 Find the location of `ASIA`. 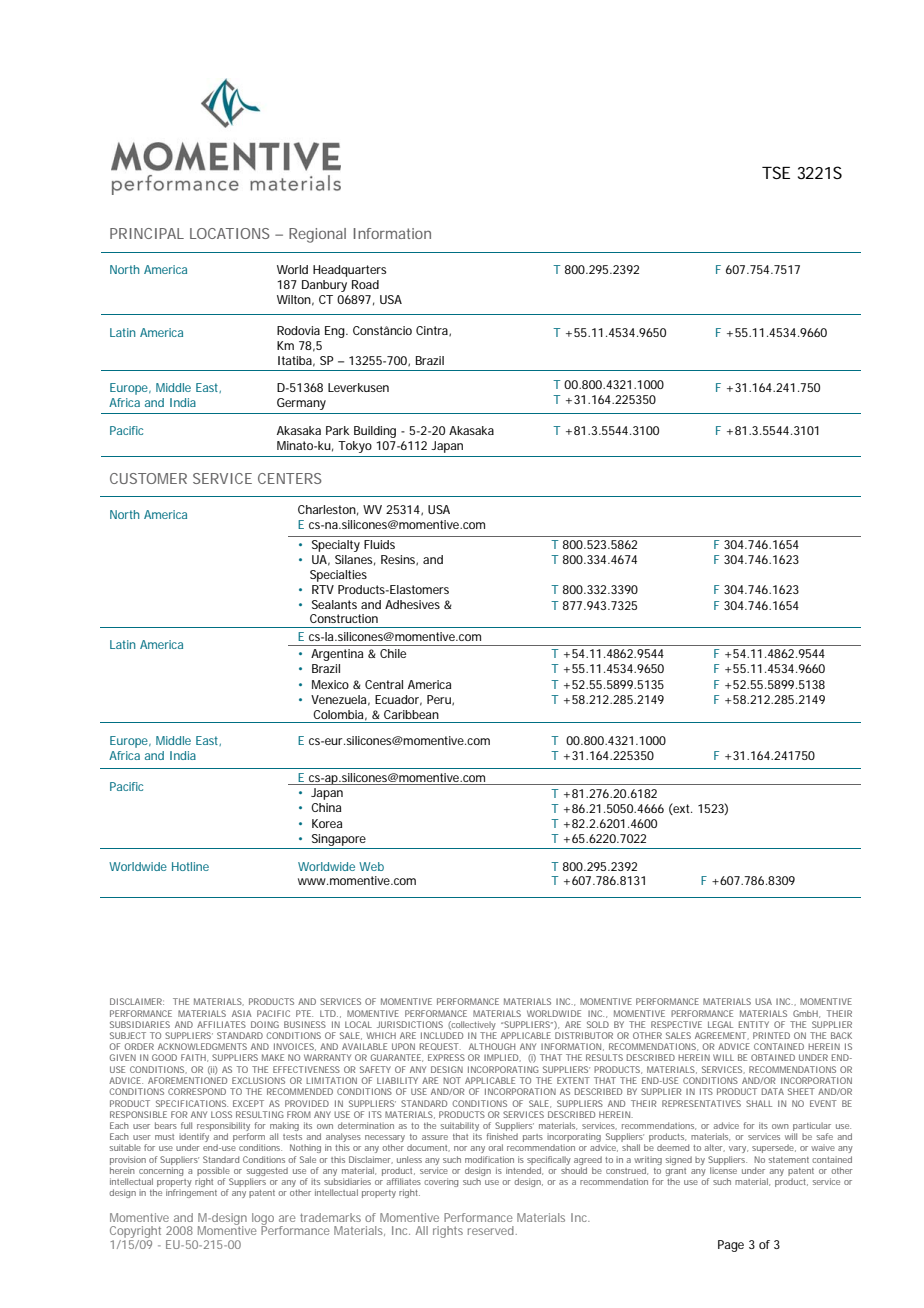

ASIA is located at coordinates (242, 1013).
